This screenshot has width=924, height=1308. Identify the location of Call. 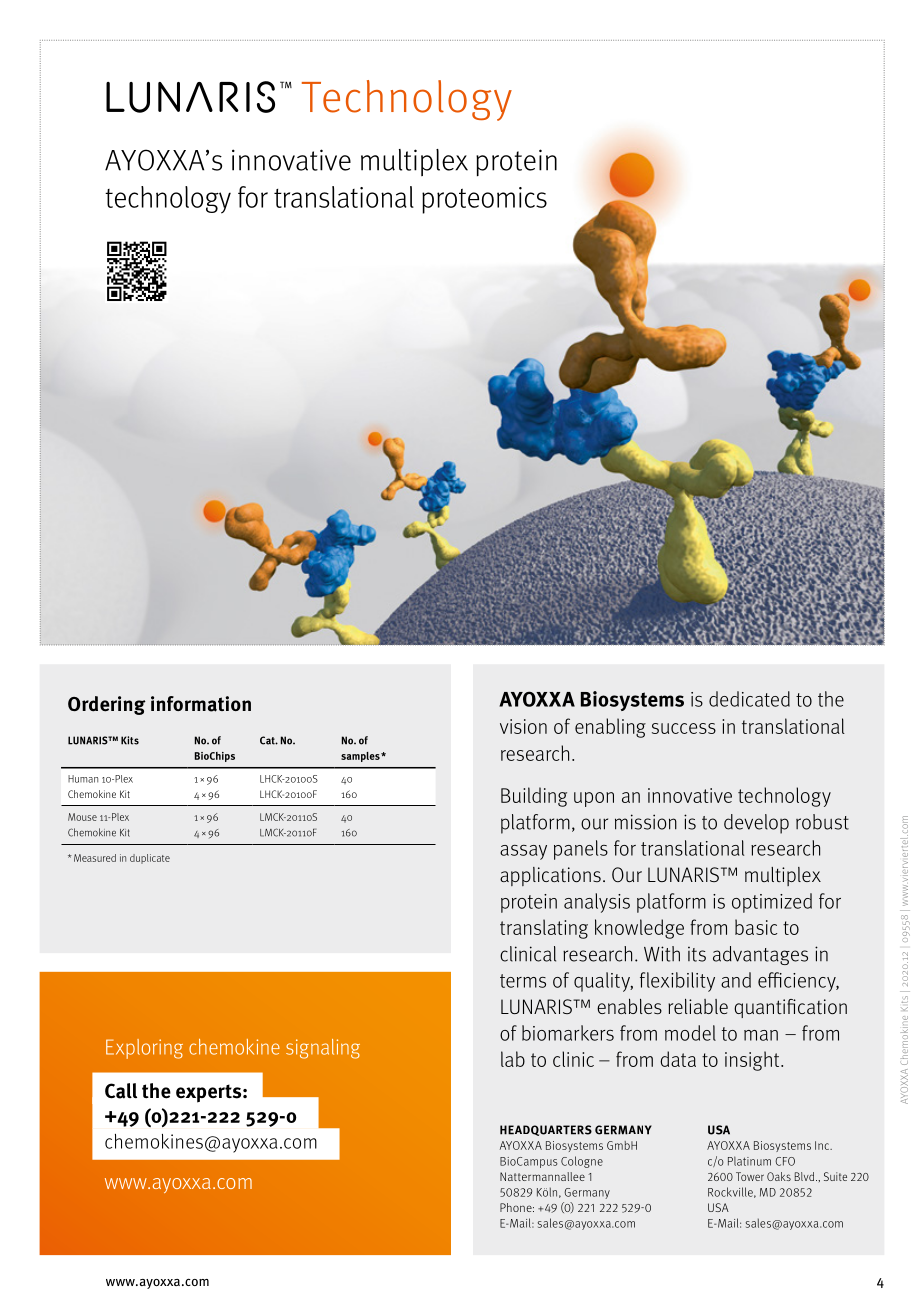
(121, 1091).
